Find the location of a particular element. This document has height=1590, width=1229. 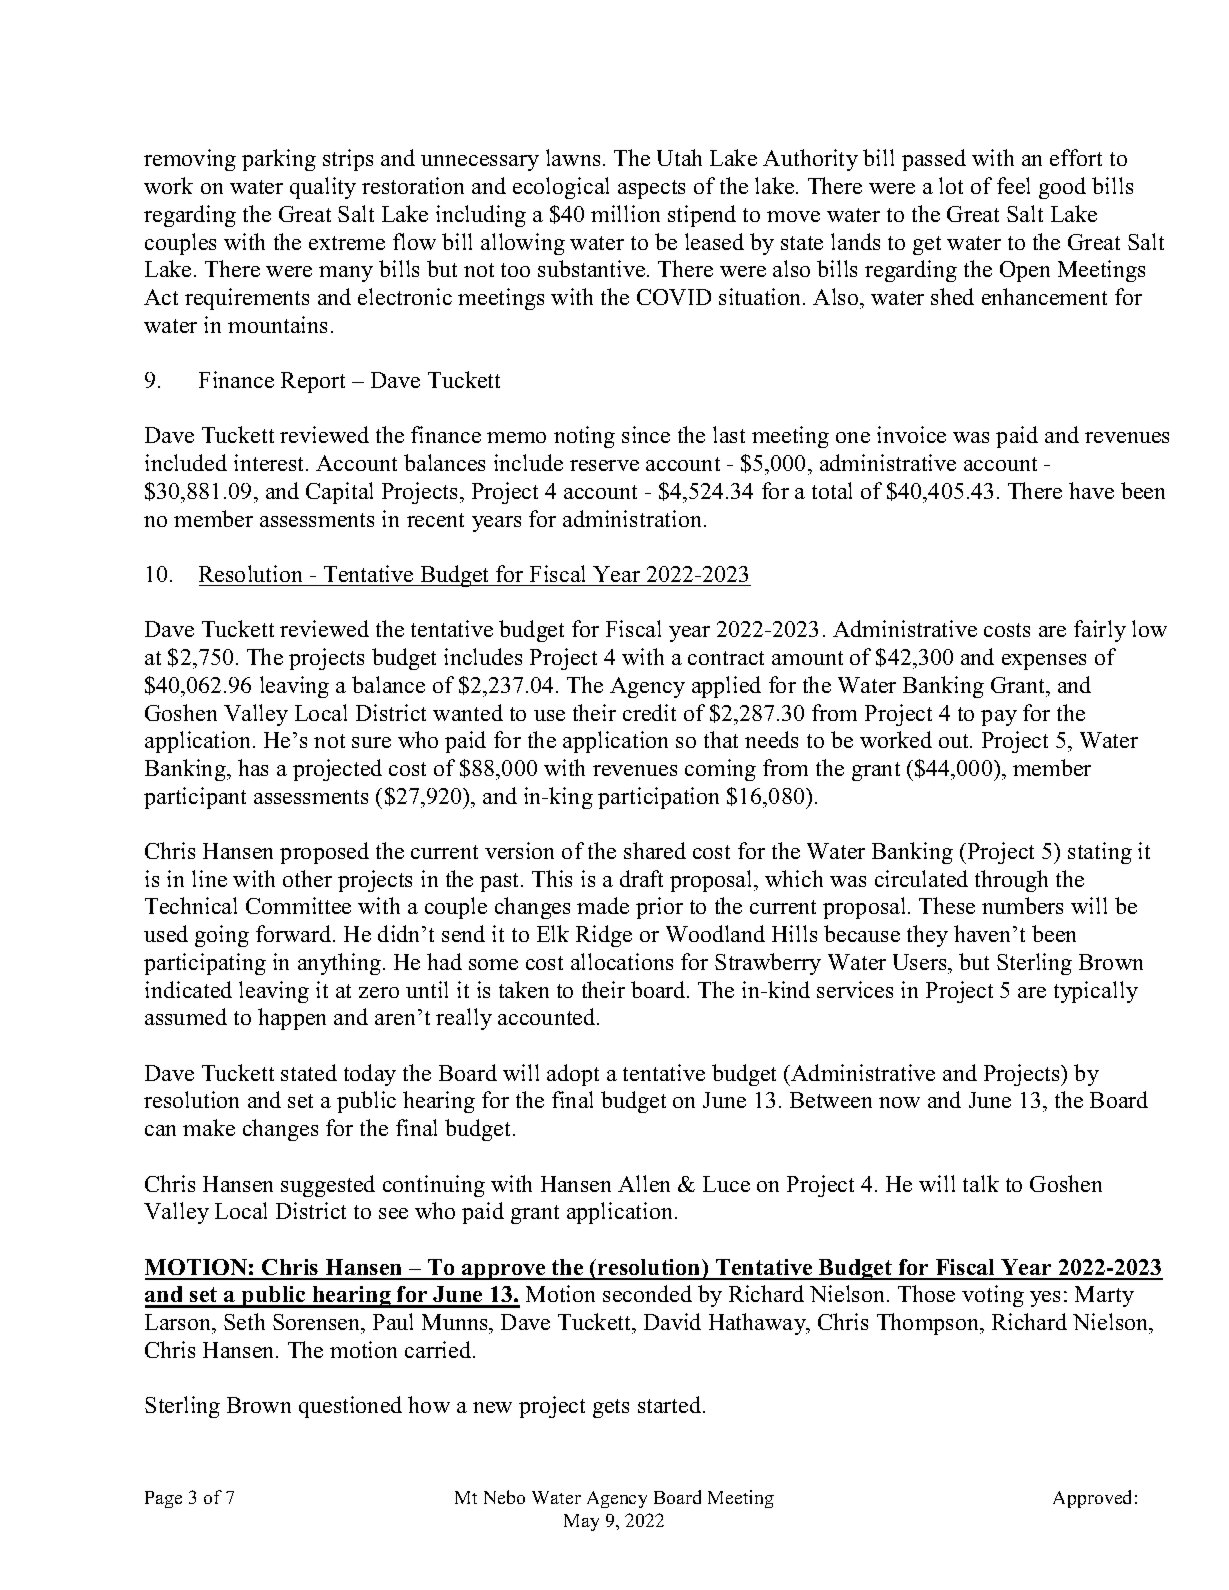

Capital is located at coordinates (339, 493).
